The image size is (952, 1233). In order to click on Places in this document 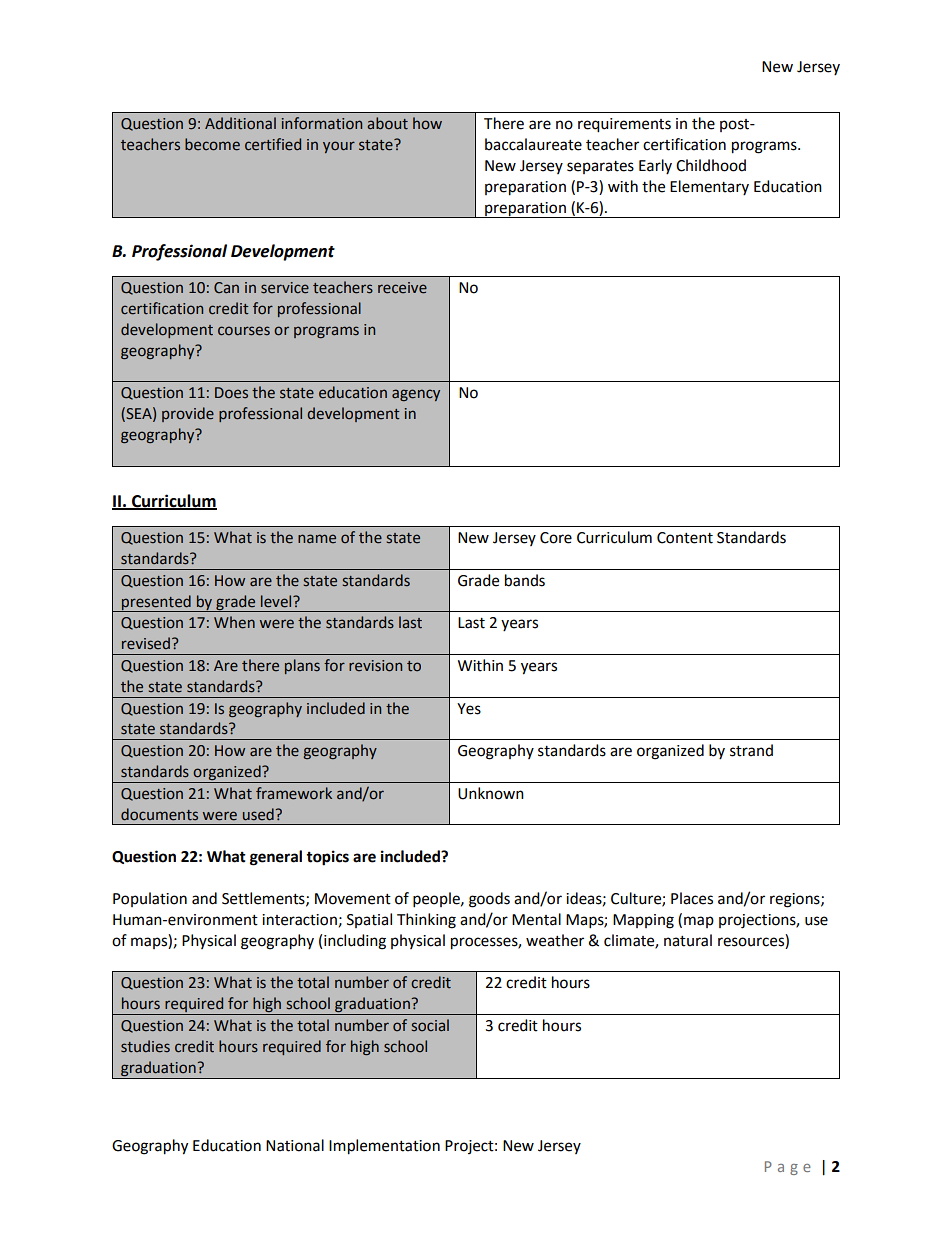, I will do `click(692, 898)`.
